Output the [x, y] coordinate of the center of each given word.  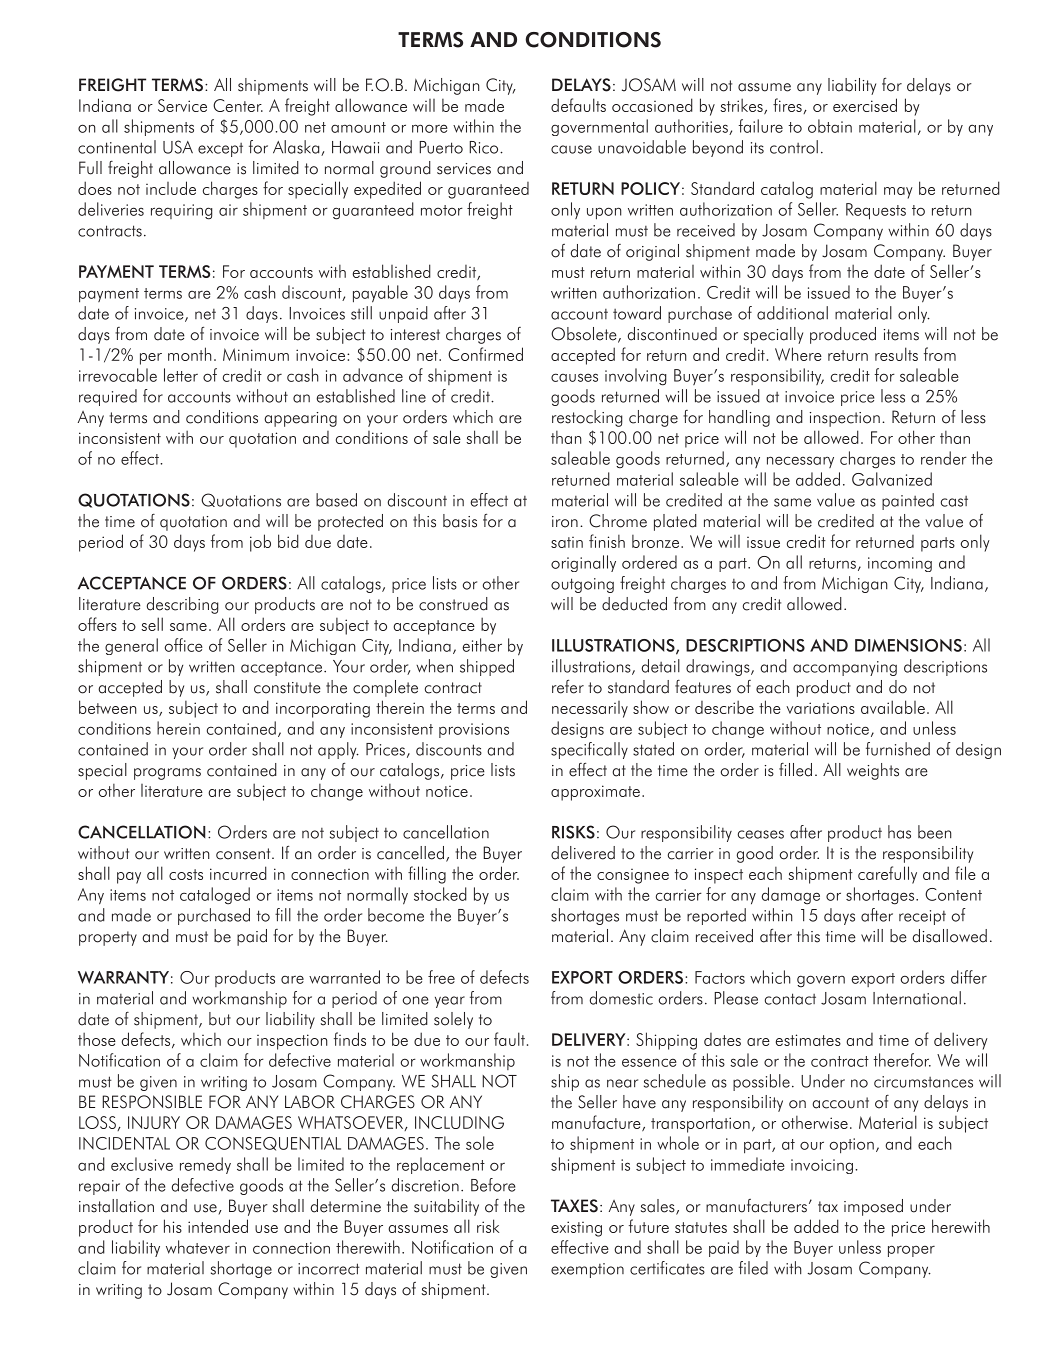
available [893, 707]
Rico [485, 147]
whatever [198, 1247]
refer [568, 686]
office [184, 645]
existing [576, 1229]
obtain [830, 126]
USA [178, 147]
